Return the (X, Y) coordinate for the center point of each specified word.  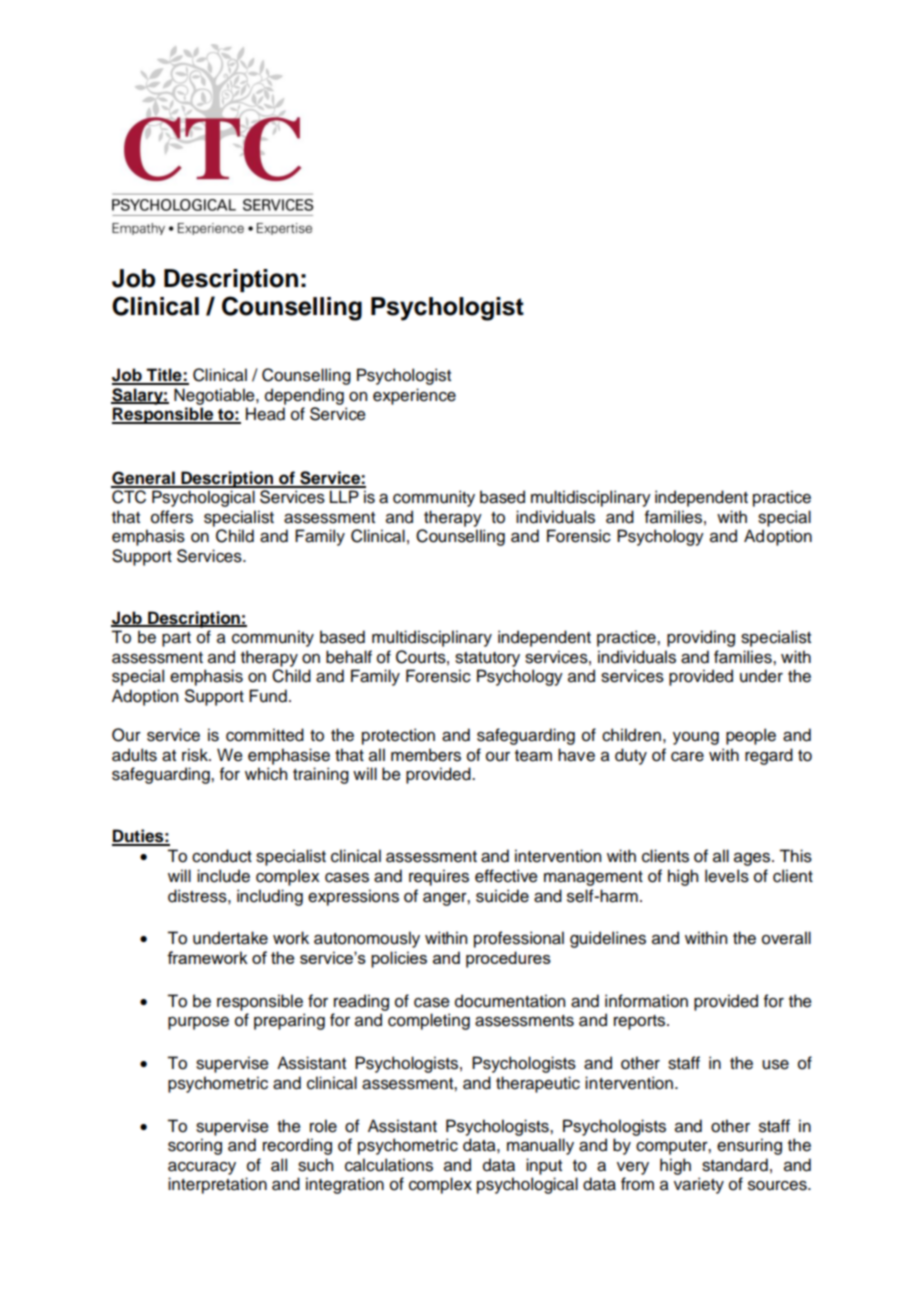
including (270, 897)
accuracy (202, 1168)
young (696, 738)
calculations (389, 1165)
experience (414, 396)
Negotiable (215, 396)
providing (701, 638)
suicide (502, 896)
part (176, 639)
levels (727, 876)
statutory (487, 659)
